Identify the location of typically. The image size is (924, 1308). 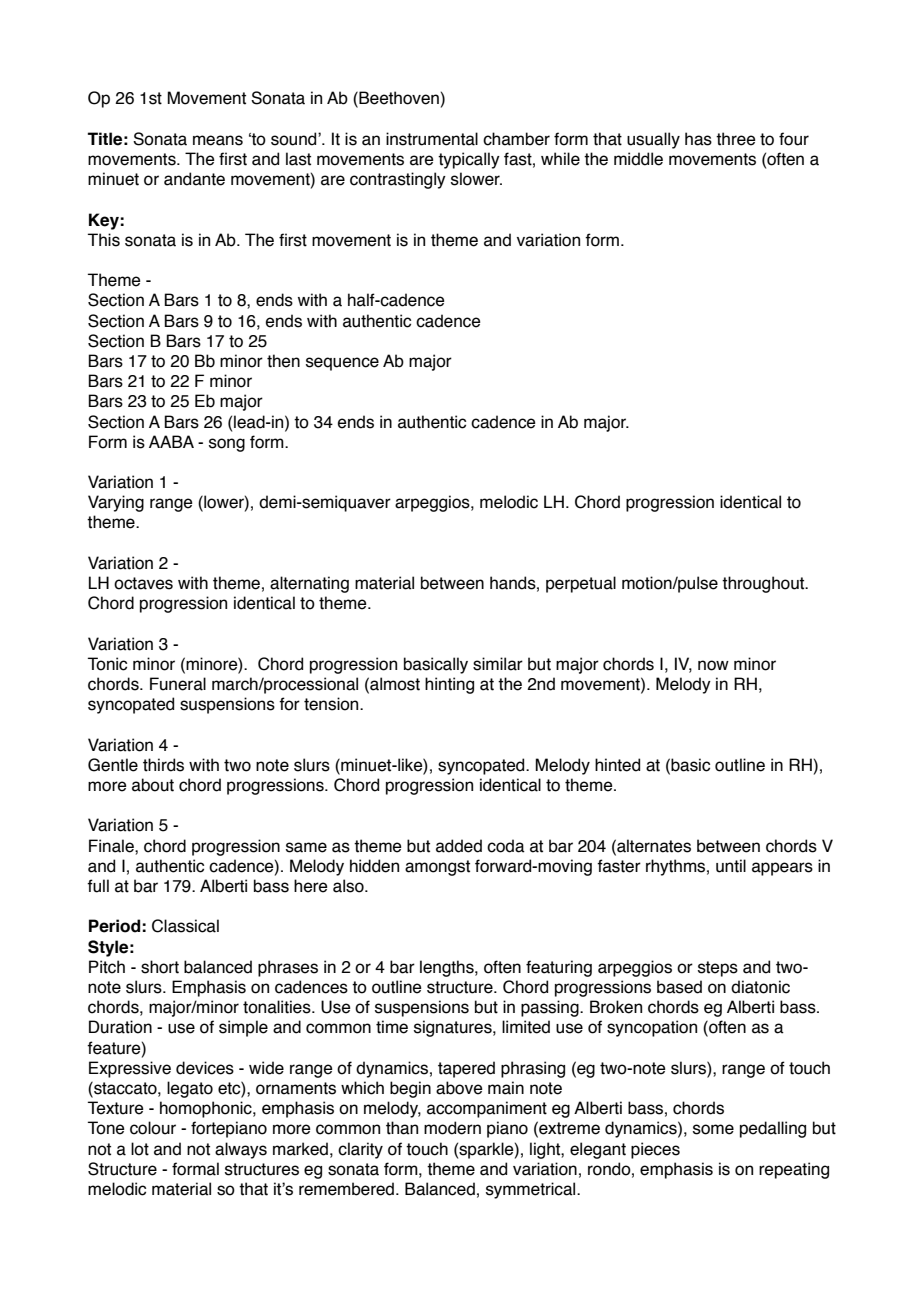
(469, 160).
